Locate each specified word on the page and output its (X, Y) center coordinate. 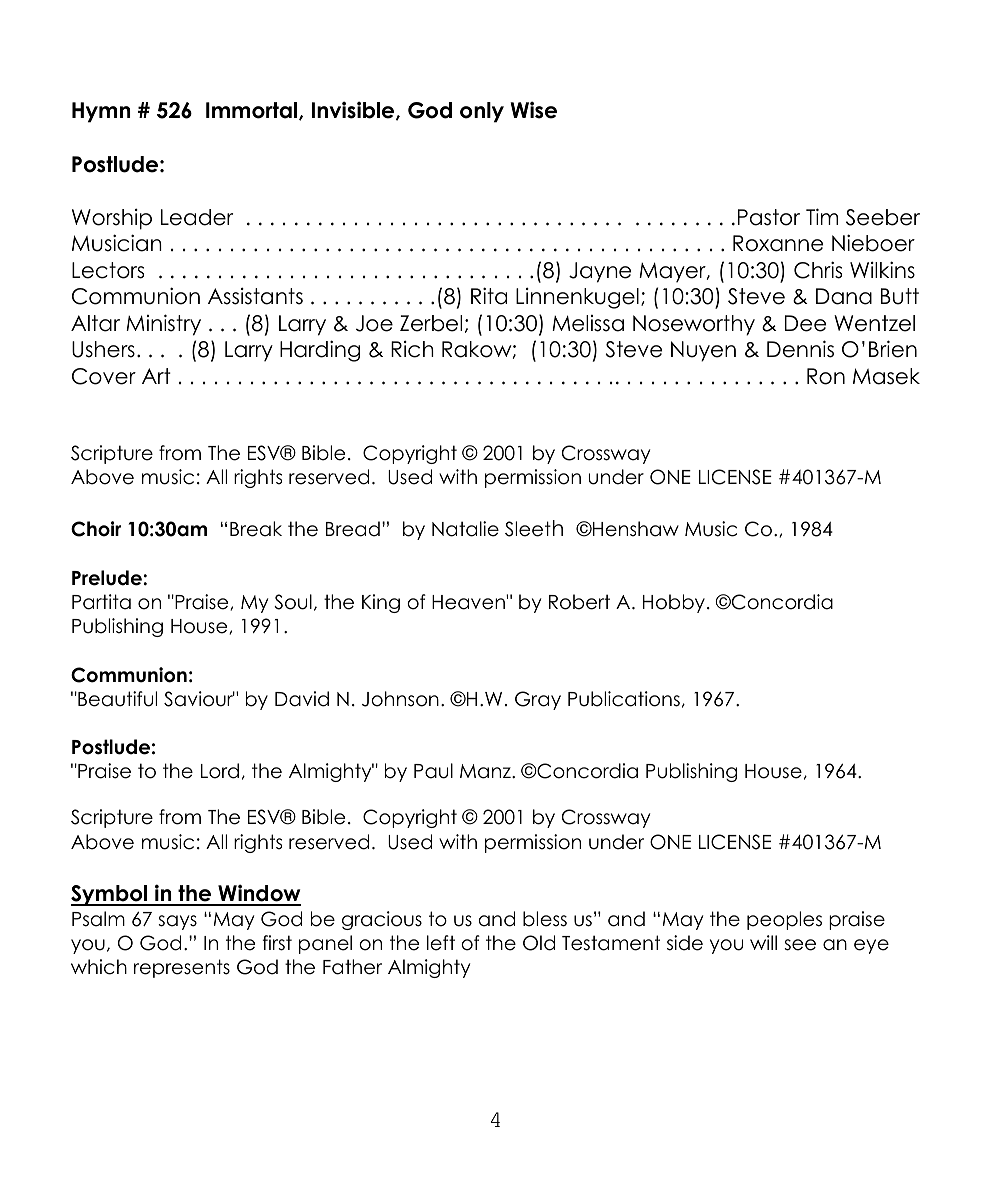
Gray (538, 700)
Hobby (674, 603)
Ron (826, 376)
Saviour (199, 699)
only (482, 112)
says (177, 922)
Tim (822, 216)
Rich (412, 349)
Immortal (253, 111)
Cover (104, 376)
